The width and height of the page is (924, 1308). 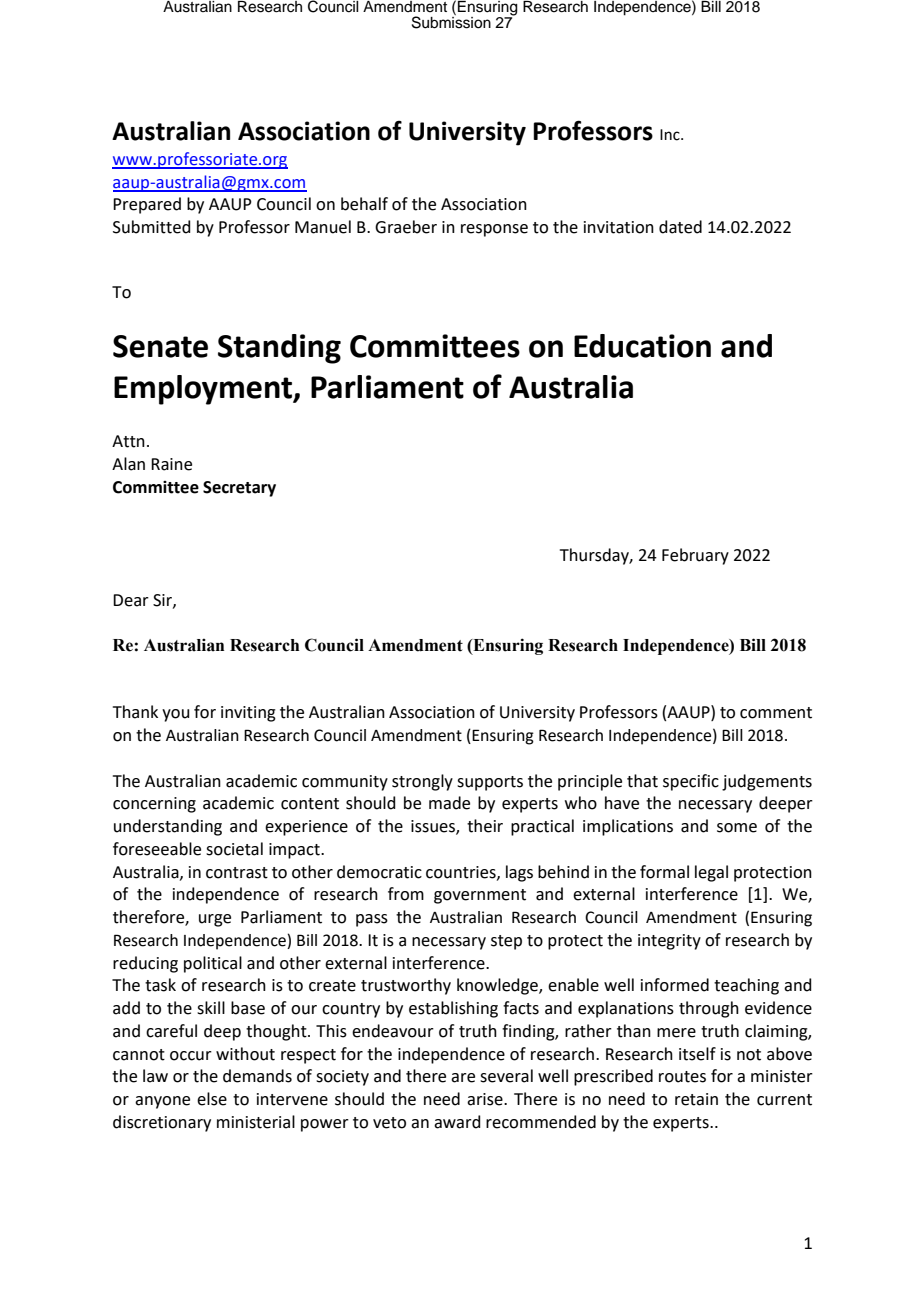 What do you see at coordinates (642, 346) in the page?
I see `Education` at bounding box center [642, 346].
